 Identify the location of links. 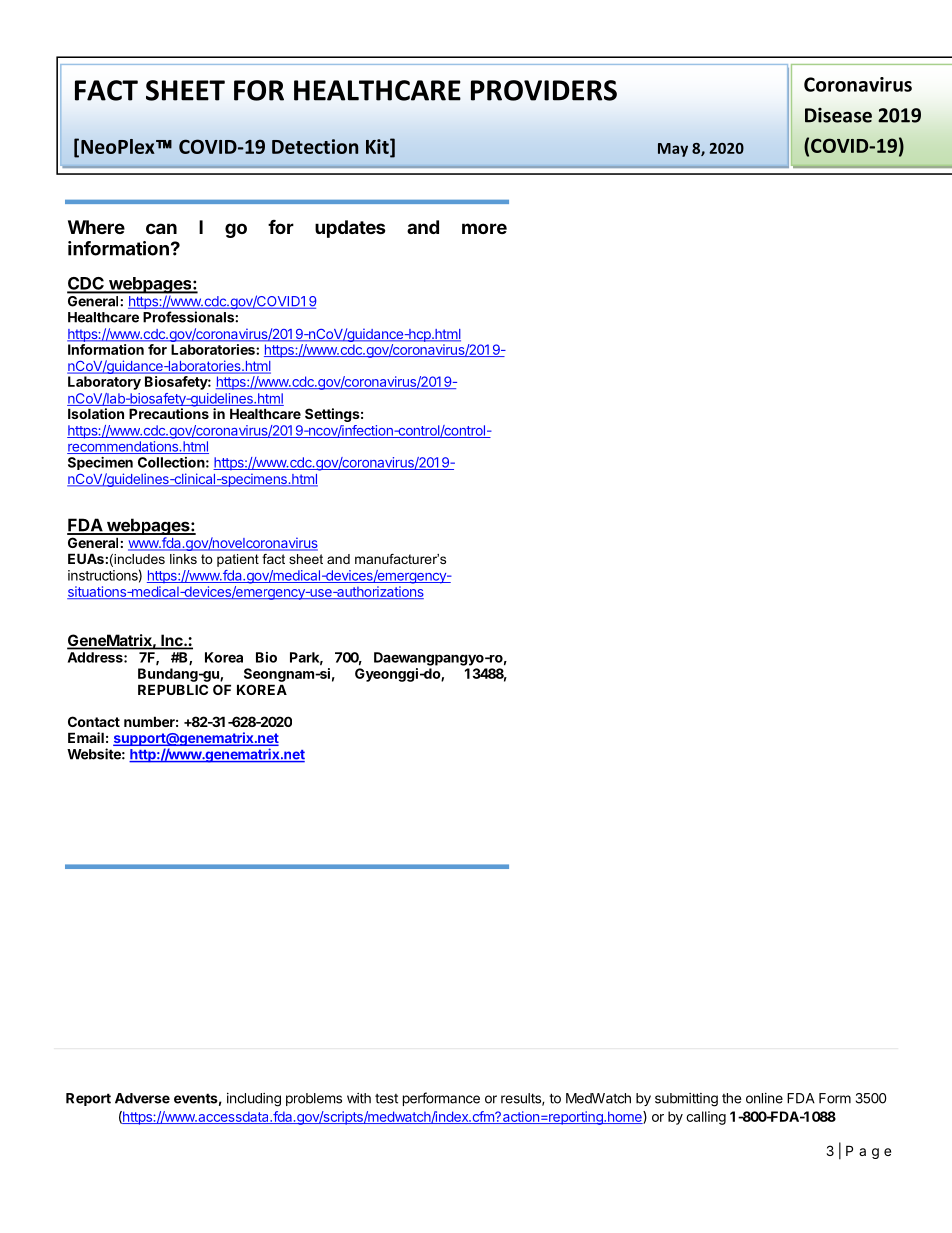
(183, 559).
